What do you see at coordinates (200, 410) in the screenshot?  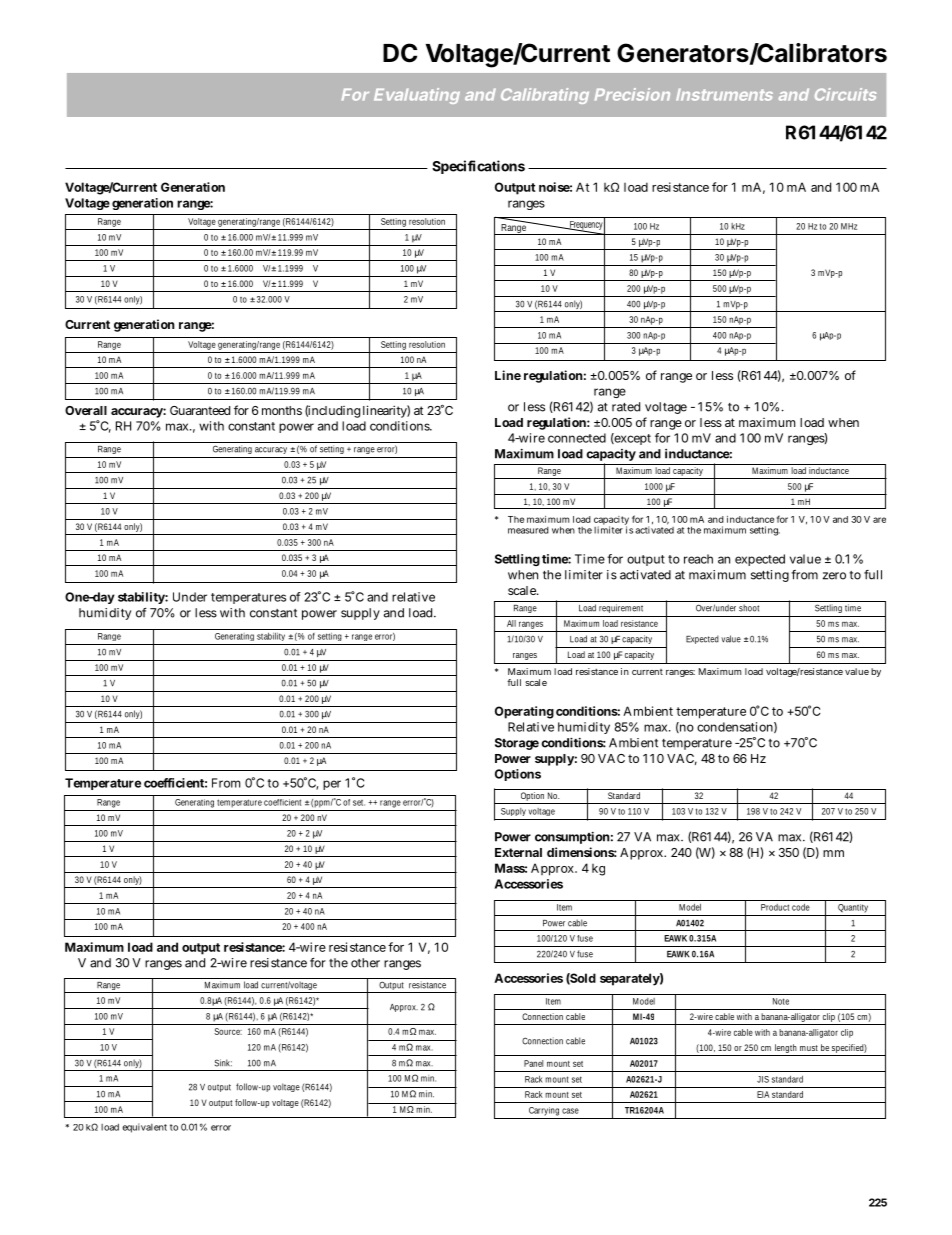 I see `Guaranteed` at bounding box center [200, 410].
